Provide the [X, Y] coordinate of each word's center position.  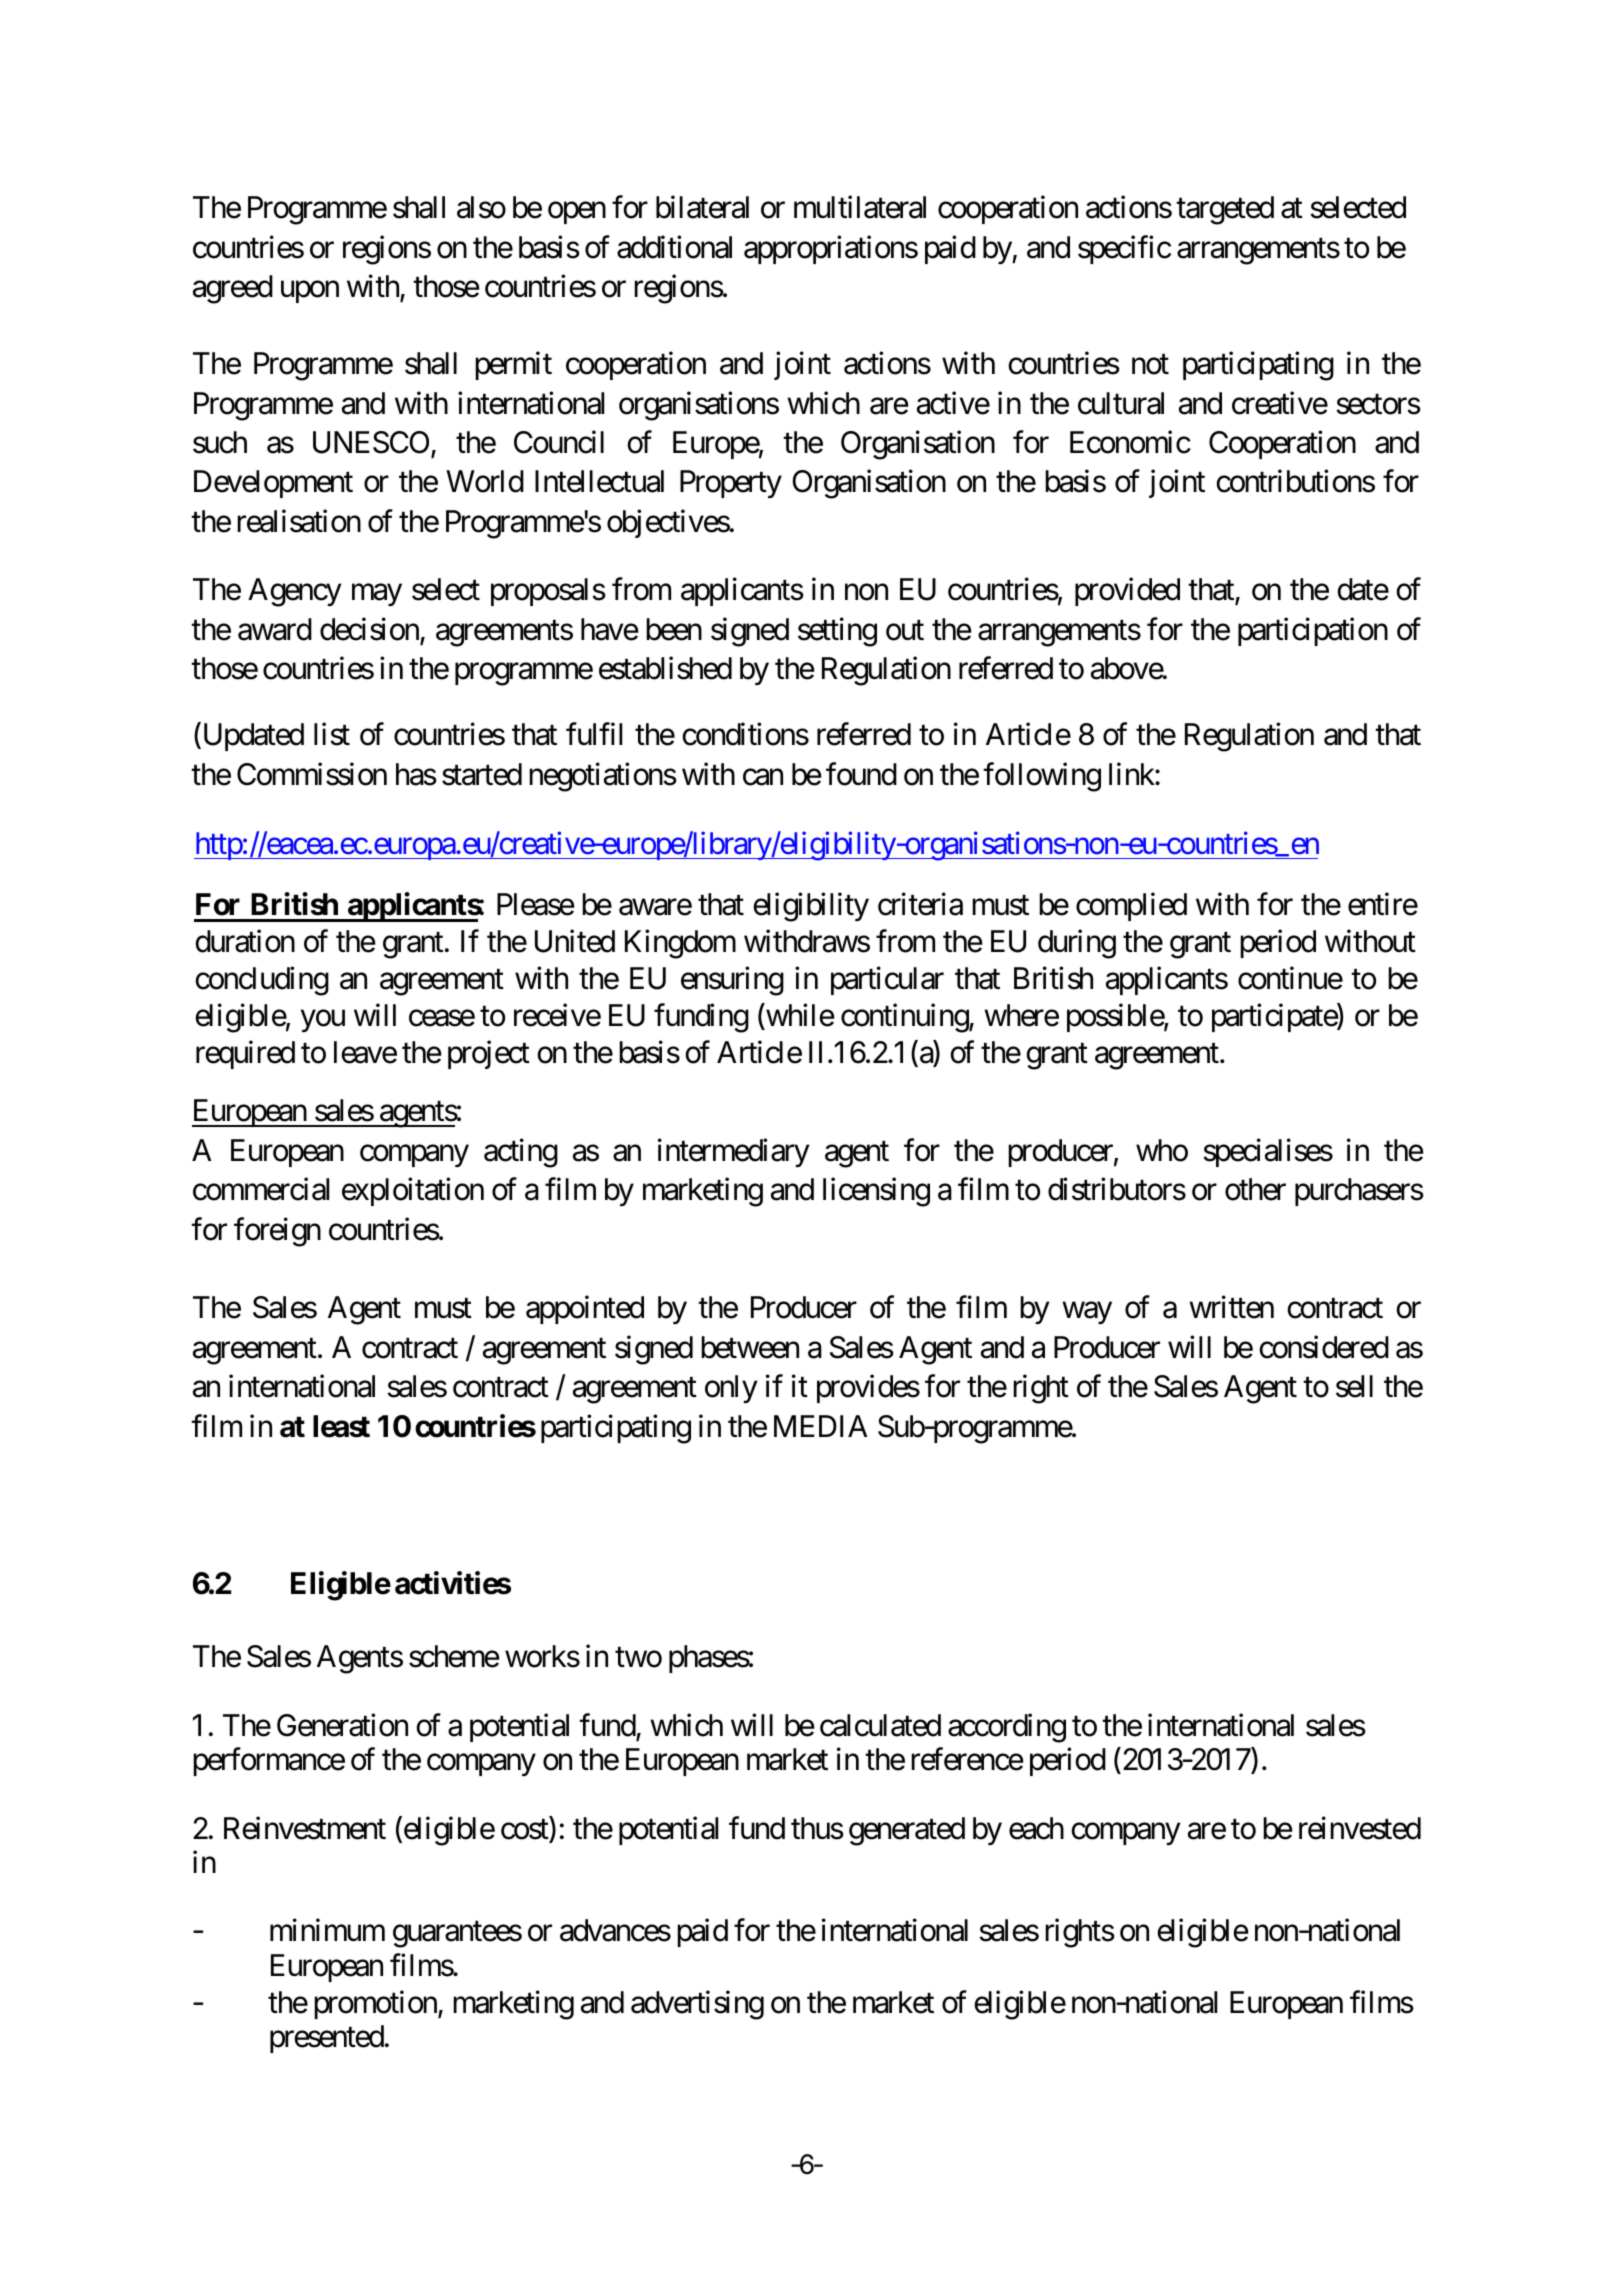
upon [310, 292]
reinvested [1360, 1828]
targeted [1225, 210]
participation [1313, 631]
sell [1354, 1386]
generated [907, 1831]
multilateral [860, 207]
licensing [876, 1192]
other [1255, 1189]
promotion [376, 2004]
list [332, 734]
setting [837, 632]
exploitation [413, 1192]
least [341, 1426]
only [731, 1389]
